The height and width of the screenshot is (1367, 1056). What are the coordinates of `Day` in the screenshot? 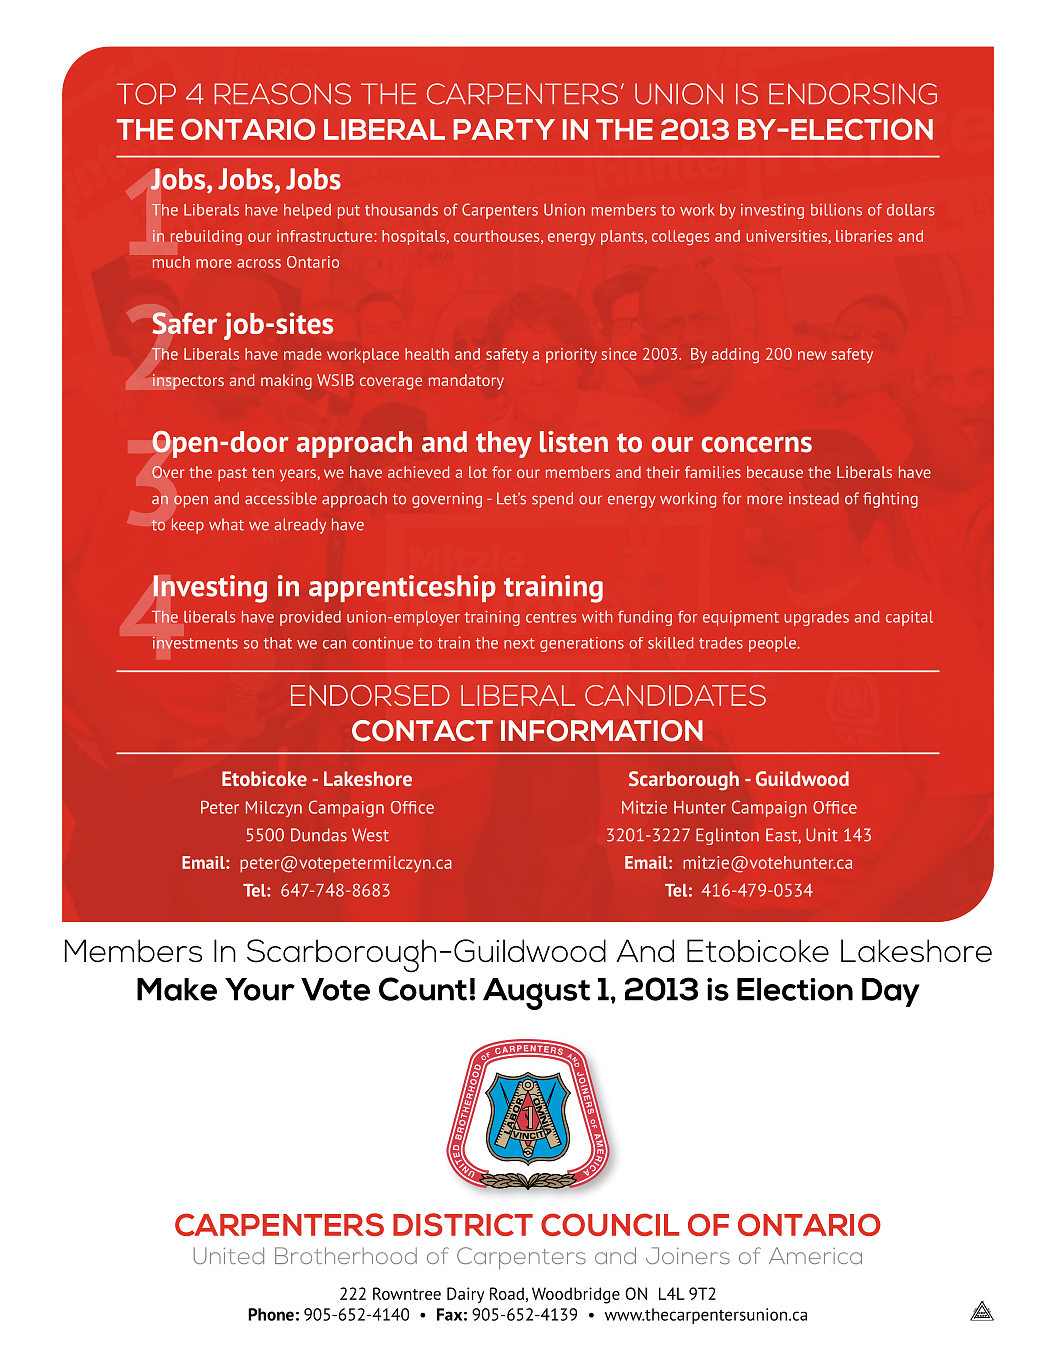 It's located at (891, 992).
